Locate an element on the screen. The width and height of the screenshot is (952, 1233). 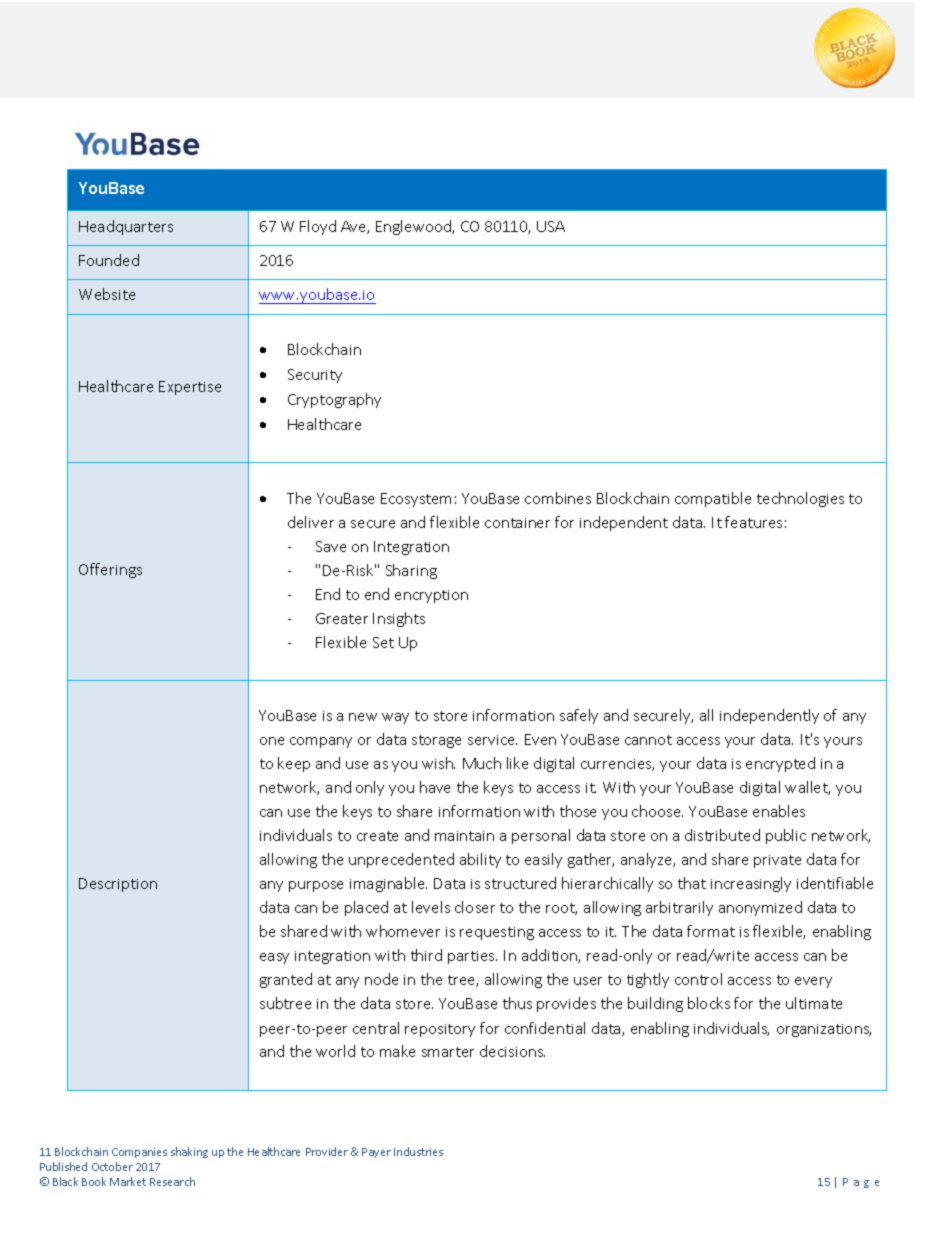
Industries is located at coordinates (418, 1151).
